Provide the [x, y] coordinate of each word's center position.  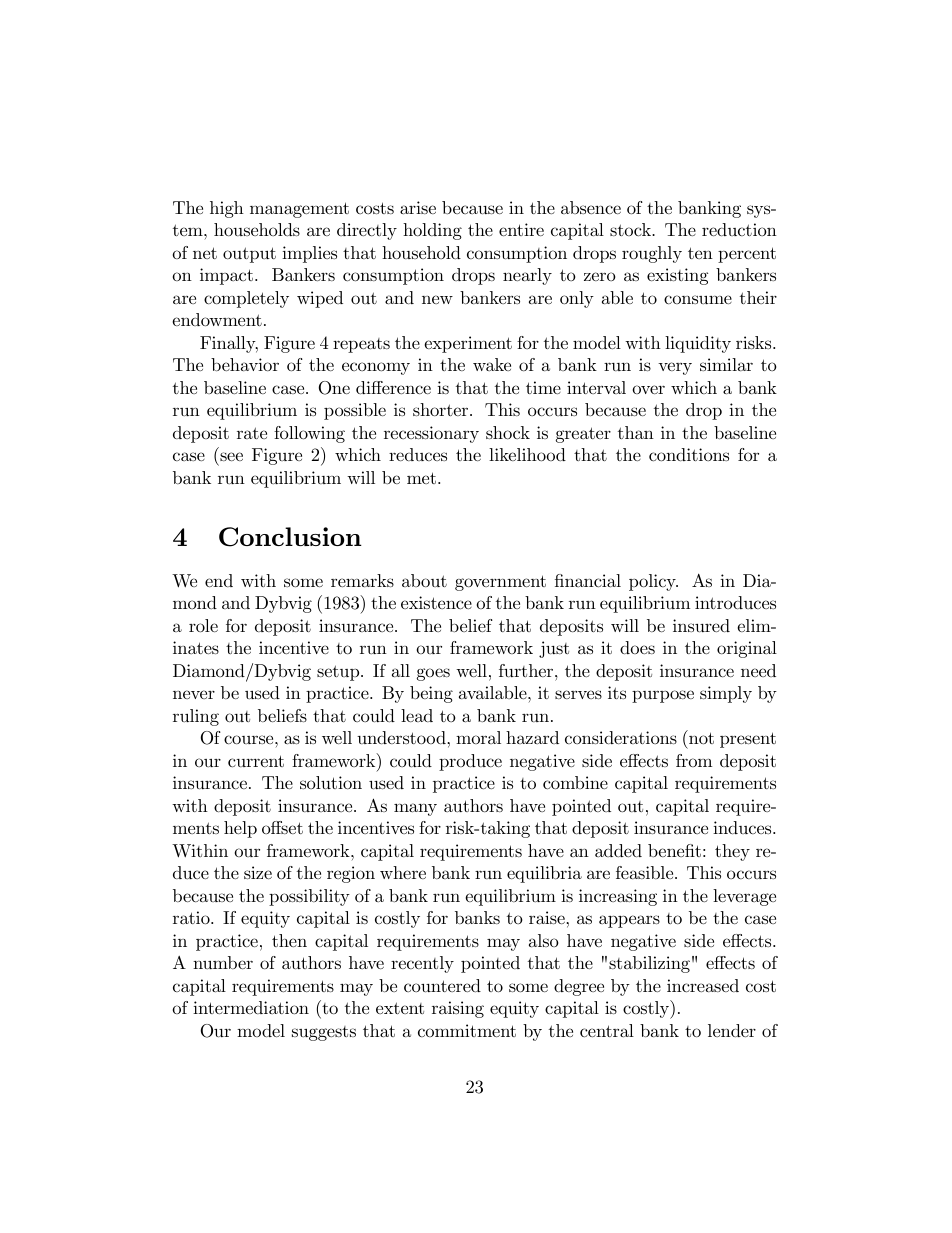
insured [701, 625]
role [203, 626]
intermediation [251, 1008]
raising [458, 1009]
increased [703, 986]
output [249, 255]
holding [432, 231]
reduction [739, 229]
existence [436, 603]
